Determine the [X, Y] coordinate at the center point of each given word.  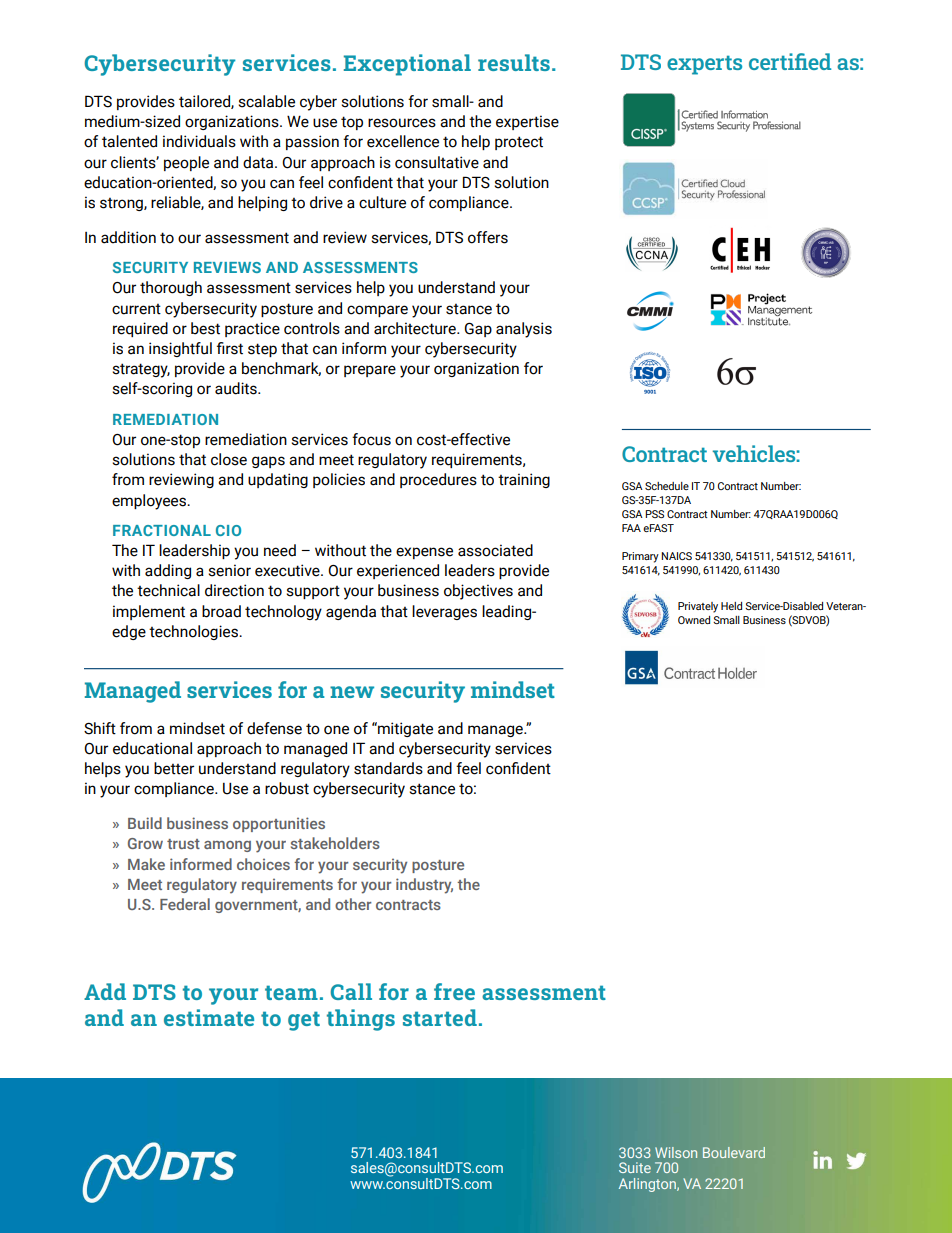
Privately [698, 607]
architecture [416, 328]
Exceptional [407, 65]
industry [424, 886]
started [440, 1017]
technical [168, 590]
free [454, 991]
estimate [209, 1017]
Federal [185, 904]
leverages [444, 612]
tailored [205, 102]
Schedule [667, 486]
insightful [180, 349]
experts [704, 65]
